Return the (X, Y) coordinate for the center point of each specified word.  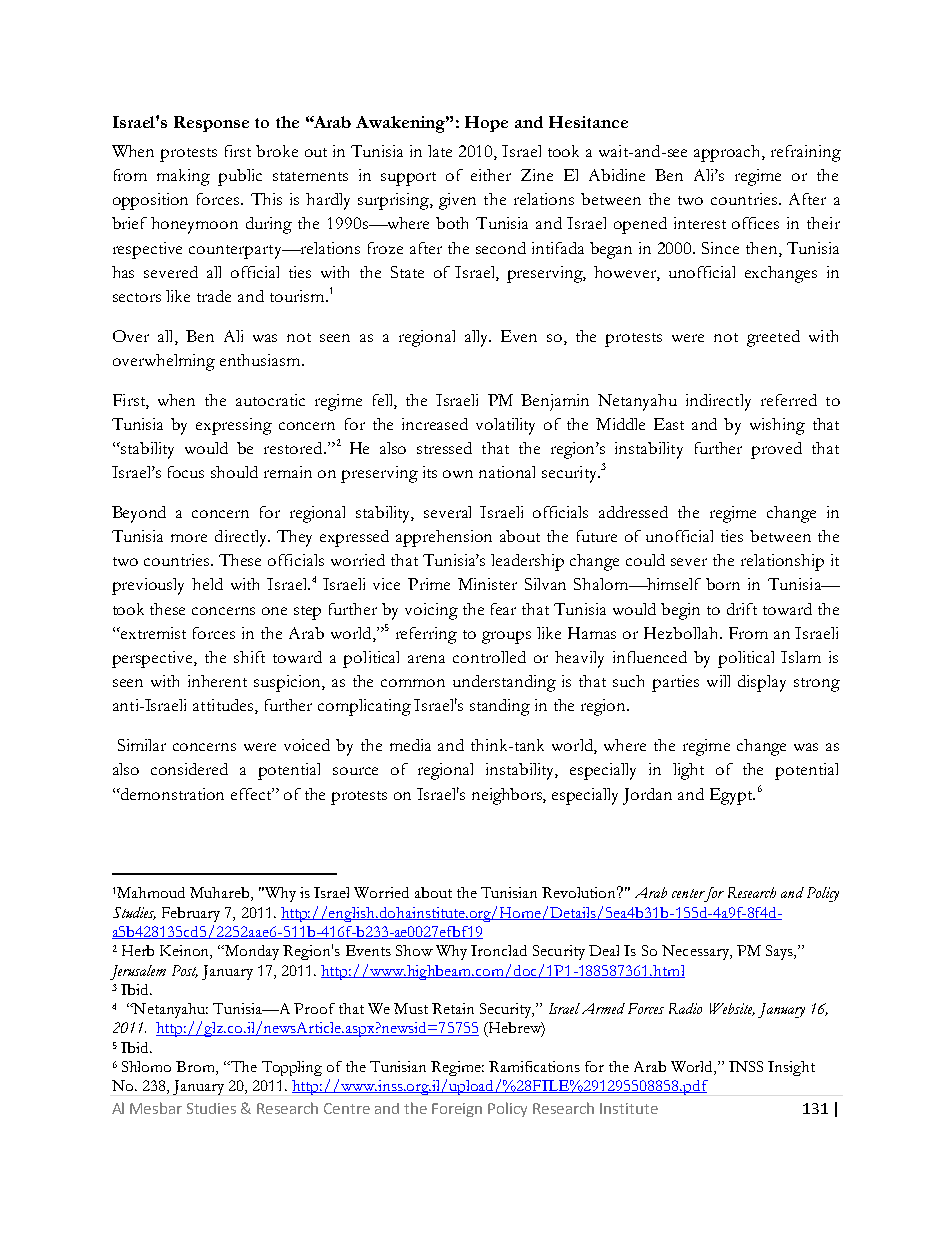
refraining (806, 153)
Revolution (580, 892)
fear (503, 609)
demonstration (171, 794)
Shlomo (146, 1066)
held (207, 584)
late (440, 151)
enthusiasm (261, 360)
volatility (505, 426)
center (688, 893)
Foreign (457, 1110)
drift (742, 609)
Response (211, 124)
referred (789, 400)
